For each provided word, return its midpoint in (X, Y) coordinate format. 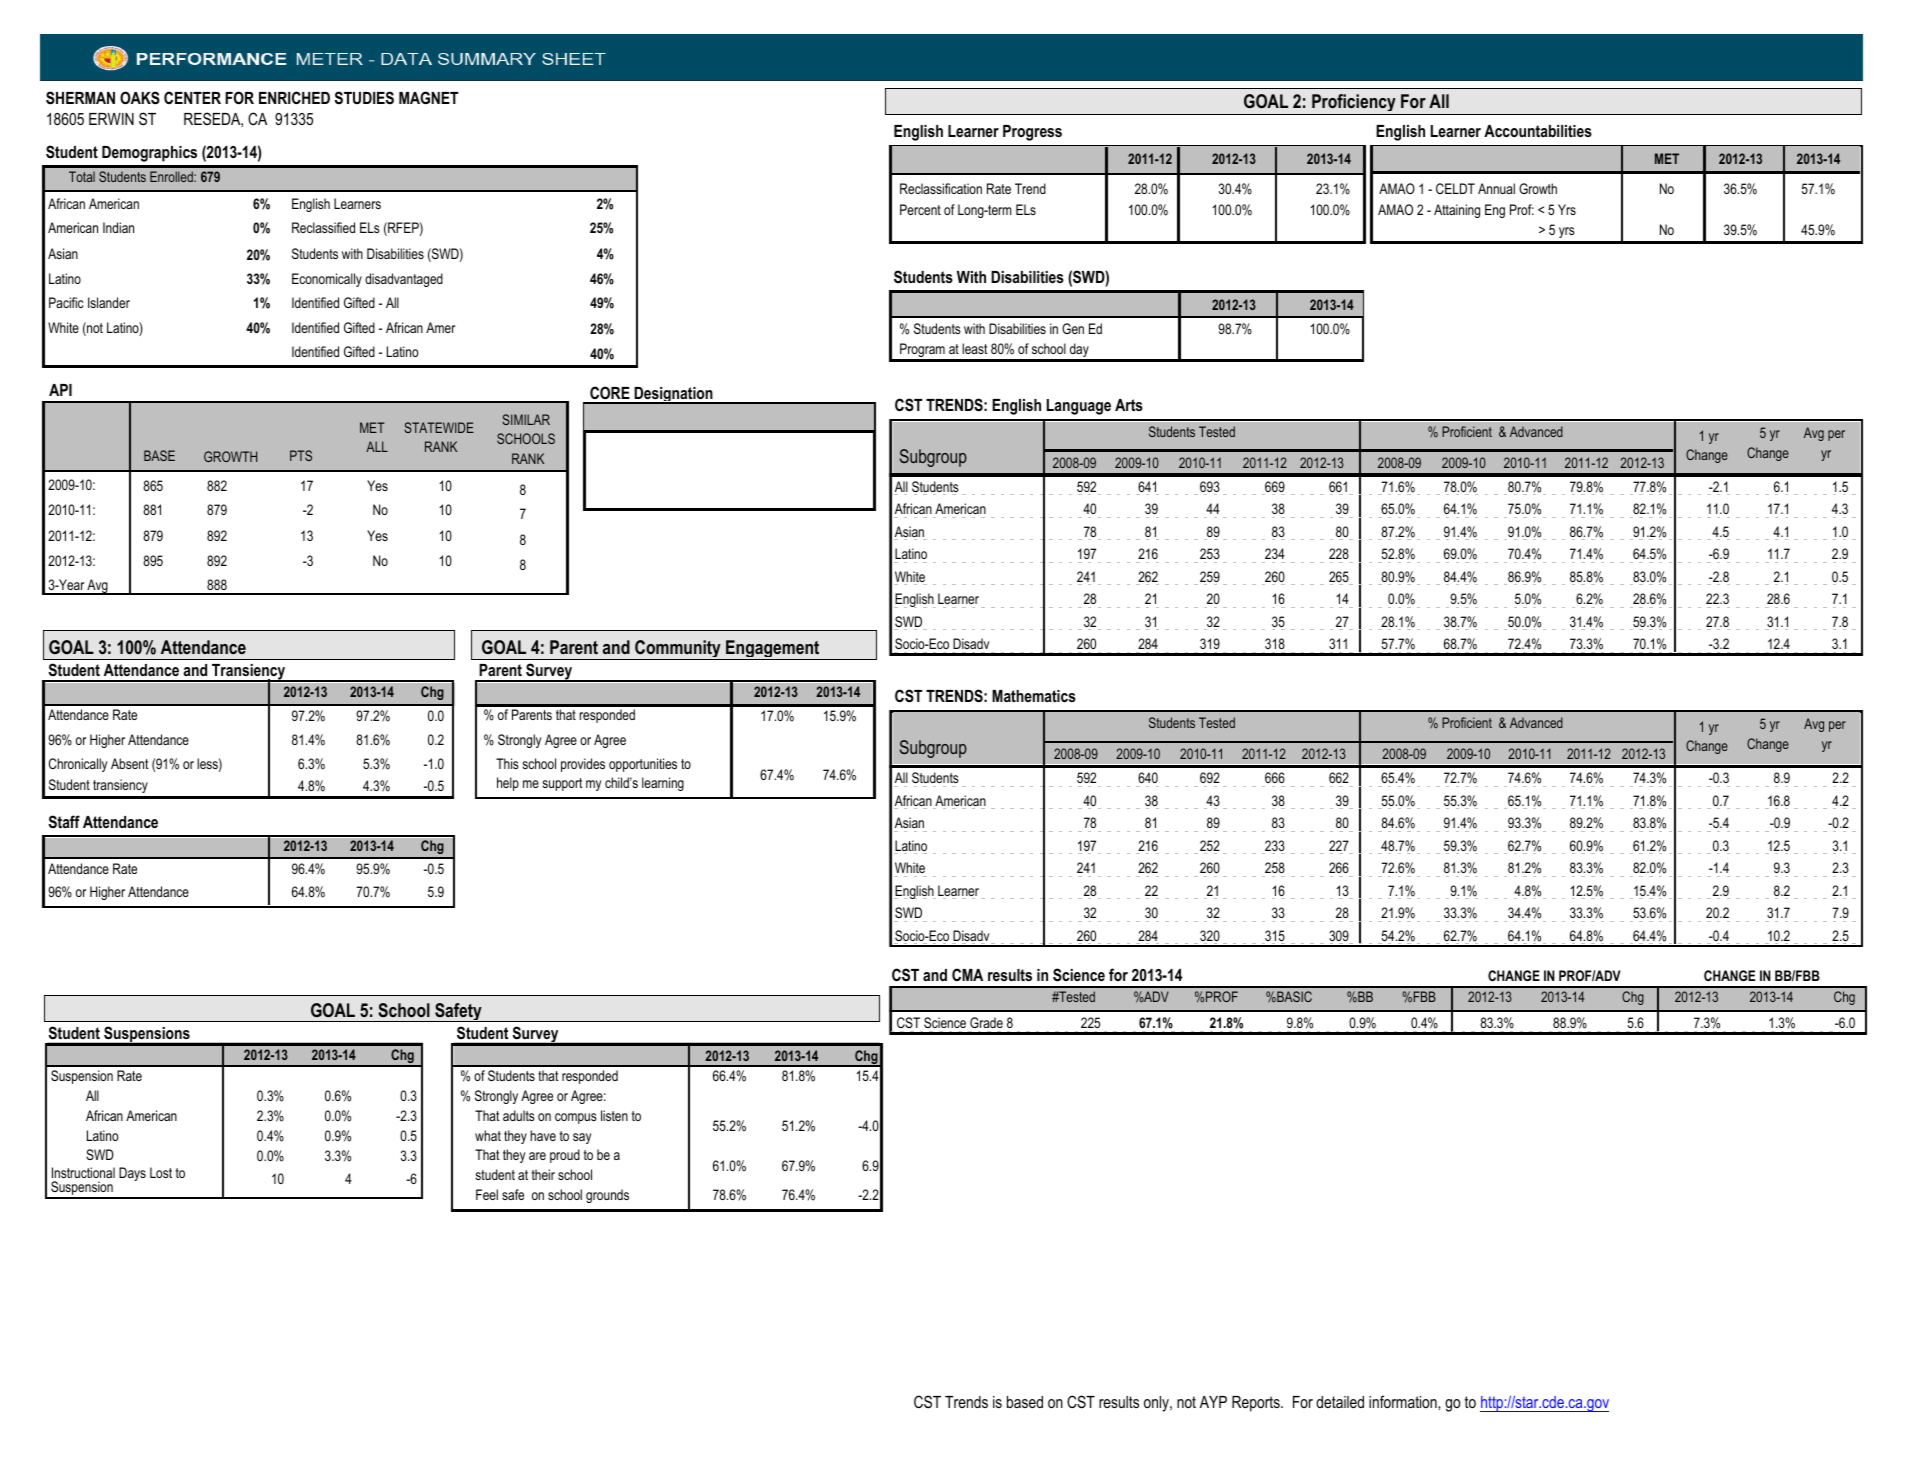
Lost (161, 1172)
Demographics (149, 154)
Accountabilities (1538, 131)
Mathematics (1034, 696)
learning (663, 784)
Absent (130, 763)
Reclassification (941, 188)
